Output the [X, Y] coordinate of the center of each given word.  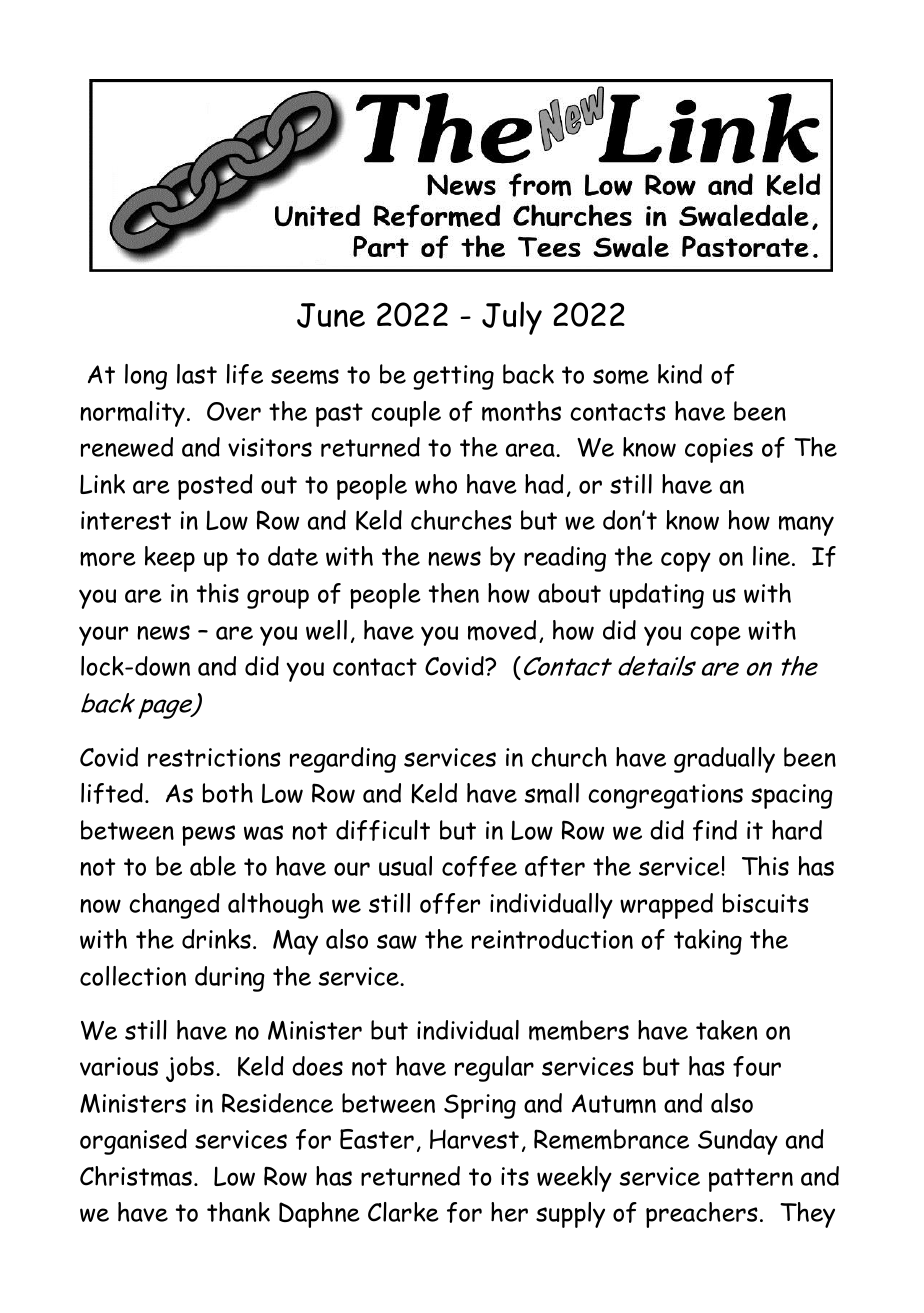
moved [502, 630]
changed [174, 906]
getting [453, 377]
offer [450, 903]
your [103, 636]
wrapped [666, 906]
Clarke [403, 1212]
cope [715, 636]
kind [680, 374]
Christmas [136, 1176]
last [197, 374]
